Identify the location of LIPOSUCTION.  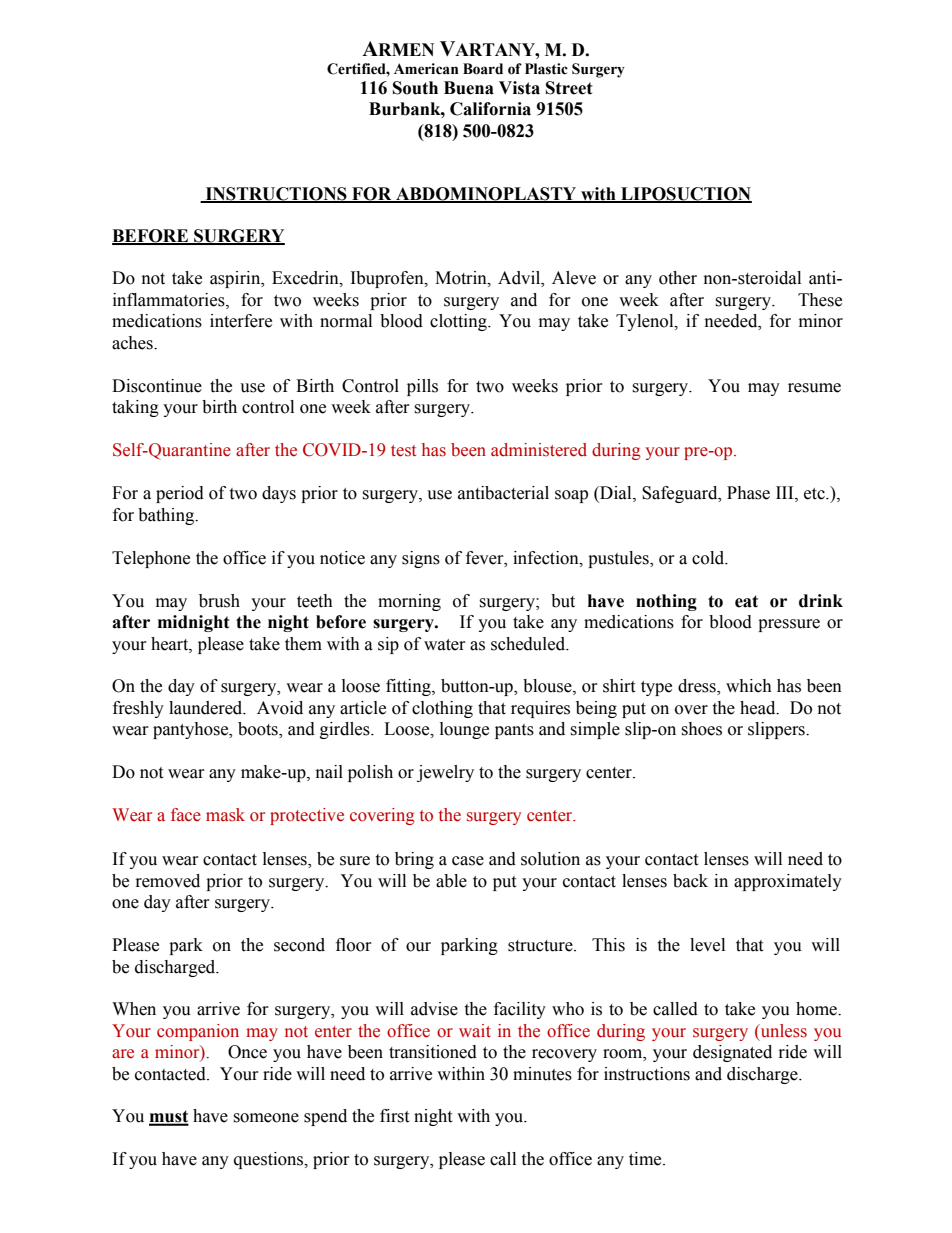
(685, 194).
